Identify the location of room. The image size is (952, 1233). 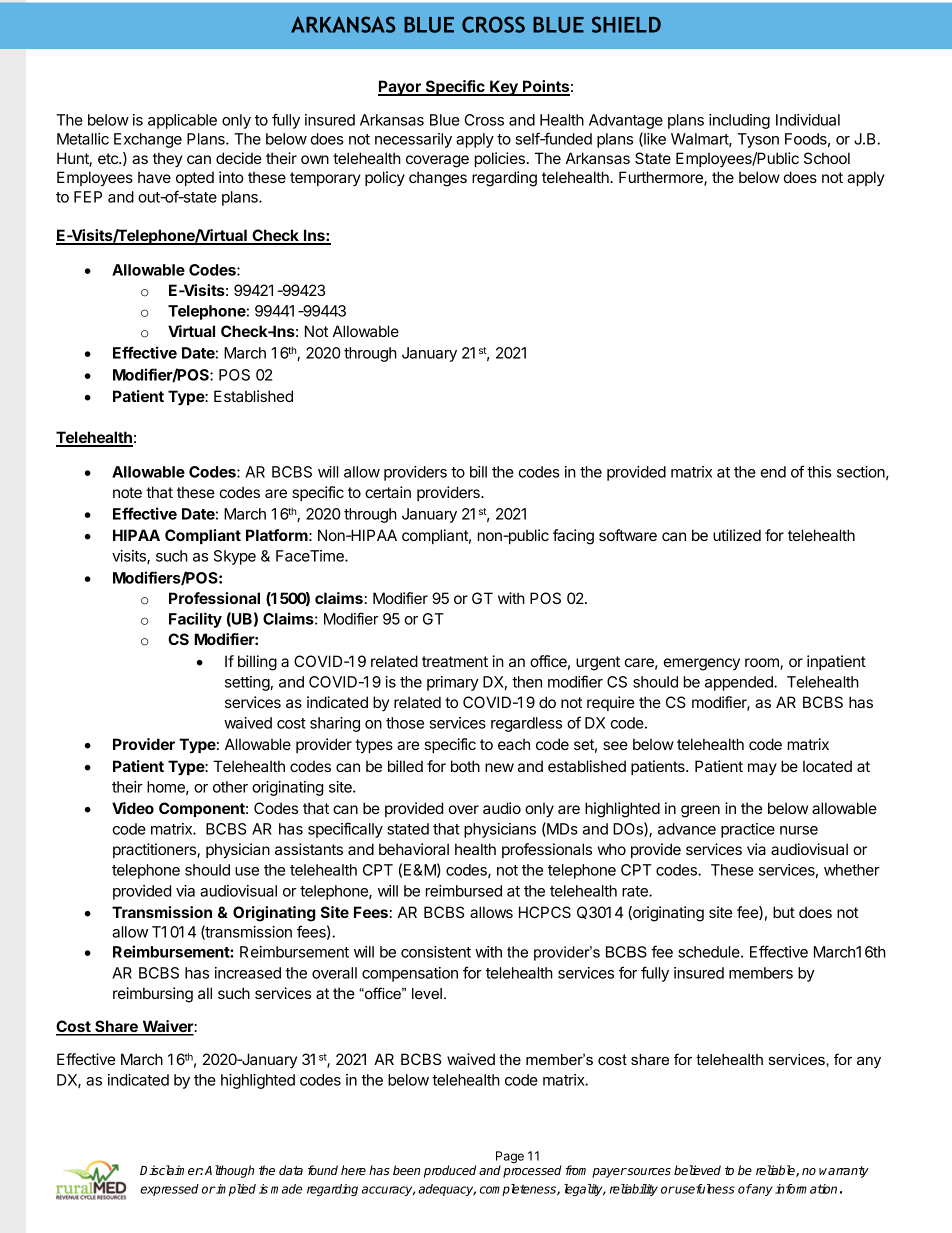
(763, 664).
